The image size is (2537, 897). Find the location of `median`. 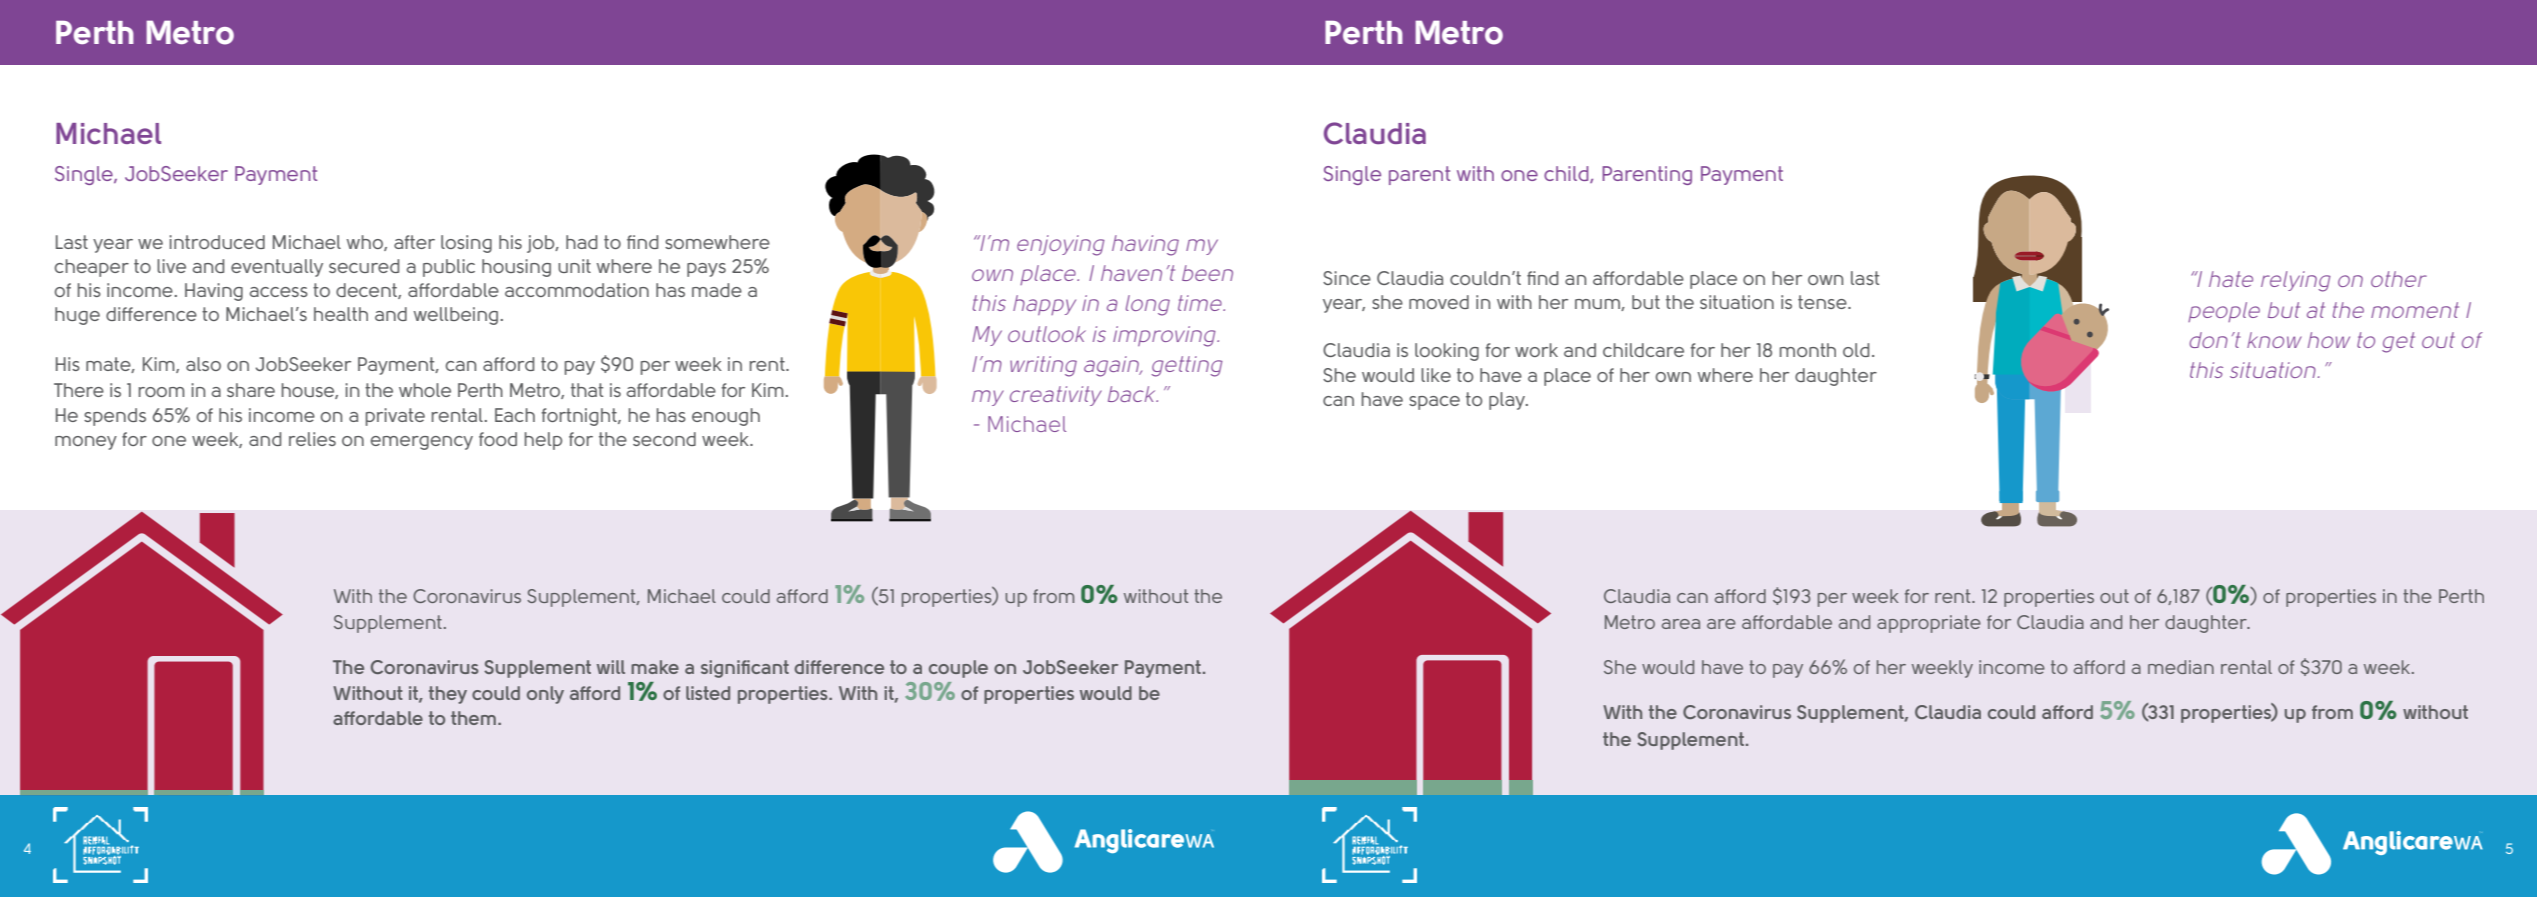

median is located at coordinates (2181, 667).
